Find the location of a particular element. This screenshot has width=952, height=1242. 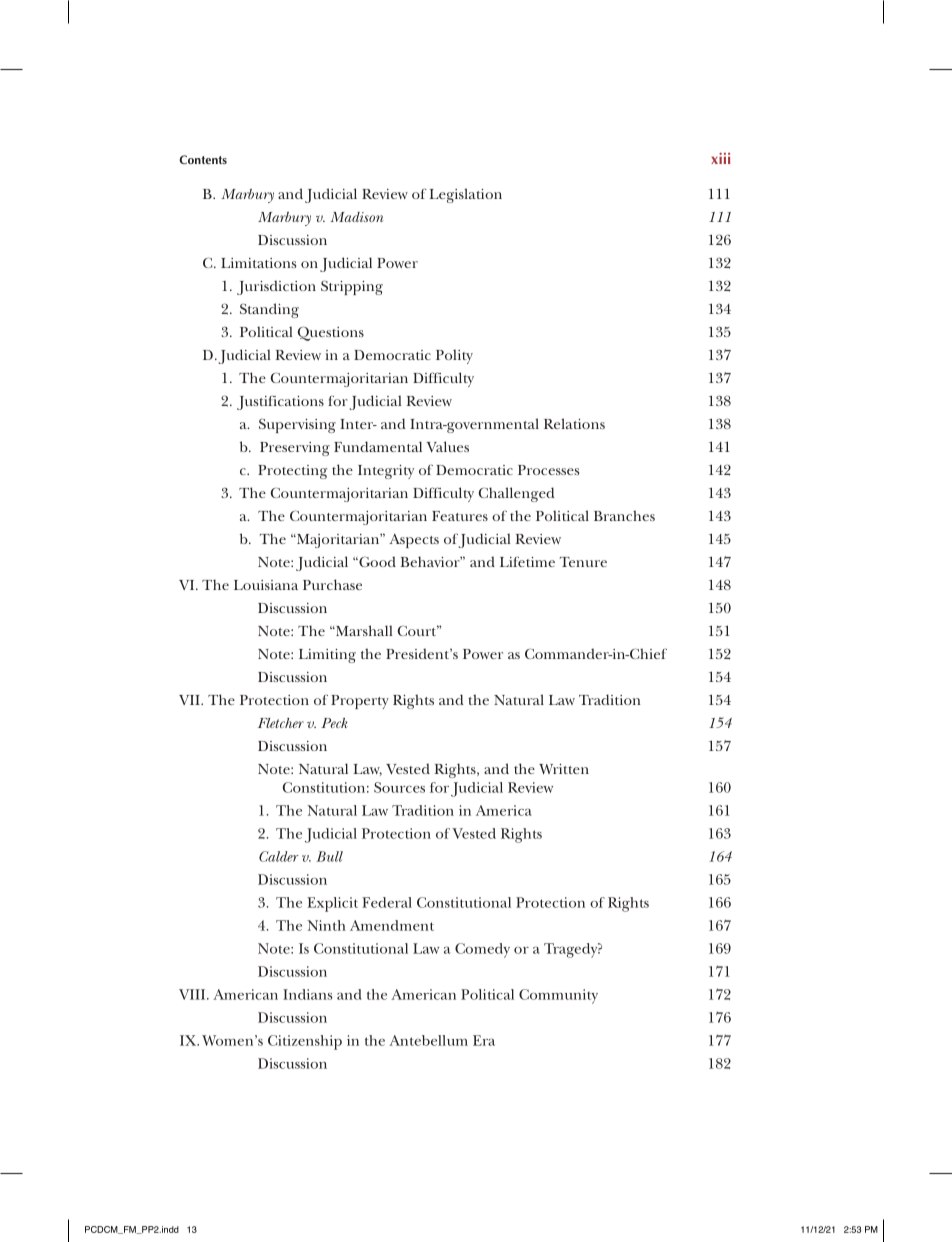

Community is located at coordinates (558, 996).
